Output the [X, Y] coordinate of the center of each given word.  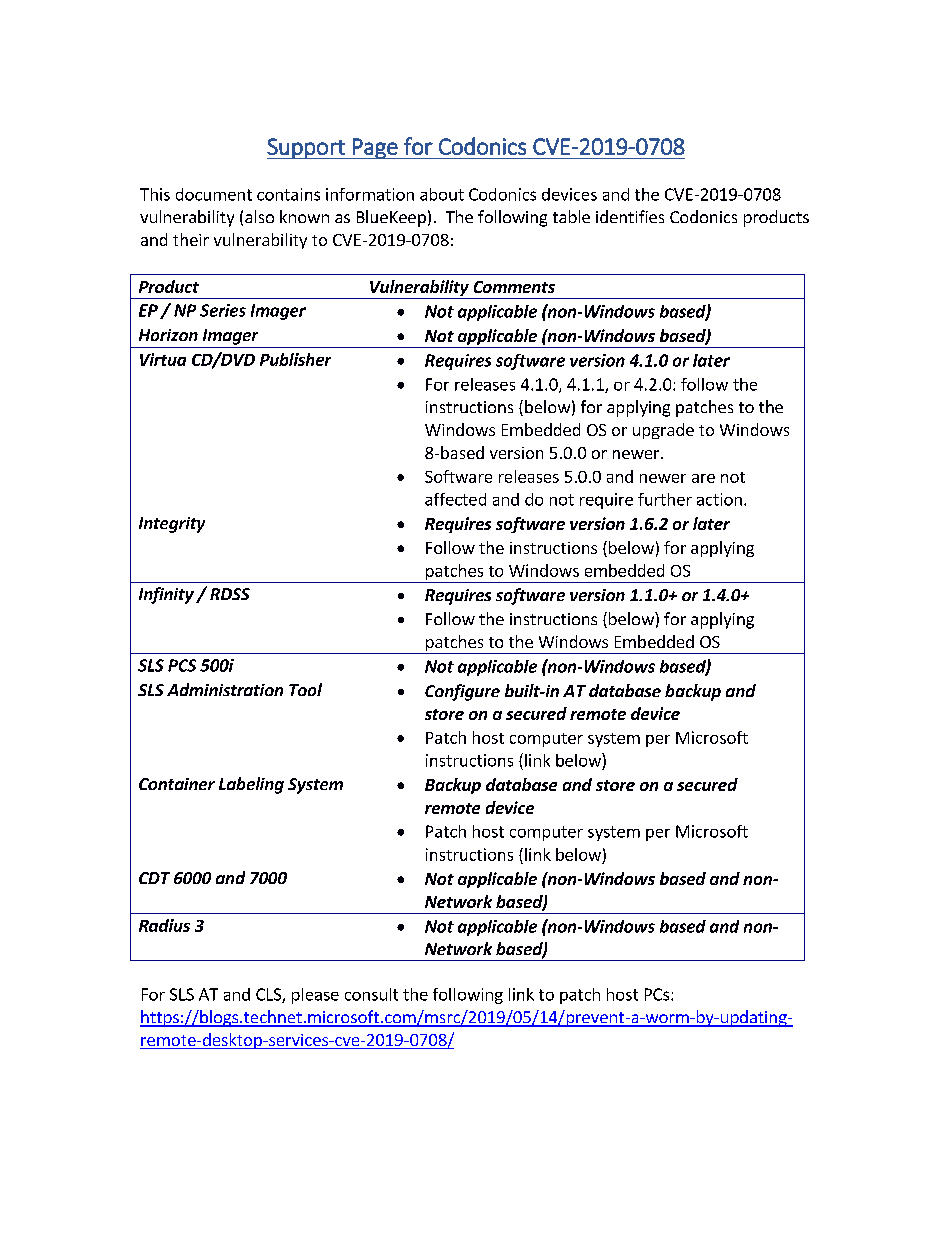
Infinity [166, 595]
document [214, 194]
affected [455, 499]
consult [371, 994]
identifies [630, 216]
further [665, 499]
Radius [164, 925]
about [442, 194]
